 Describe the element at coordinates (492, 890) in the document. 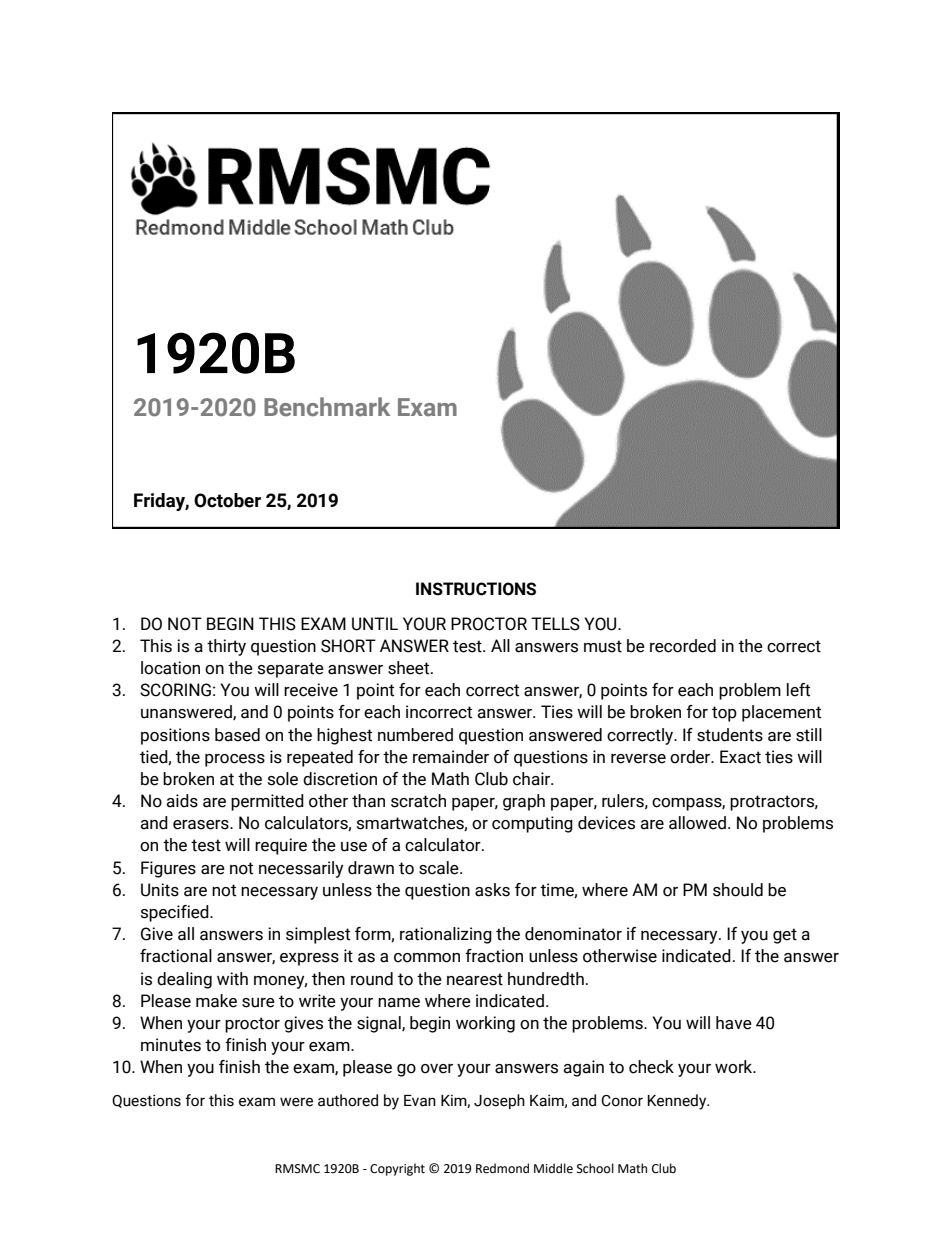

I see `asks` at that location.
